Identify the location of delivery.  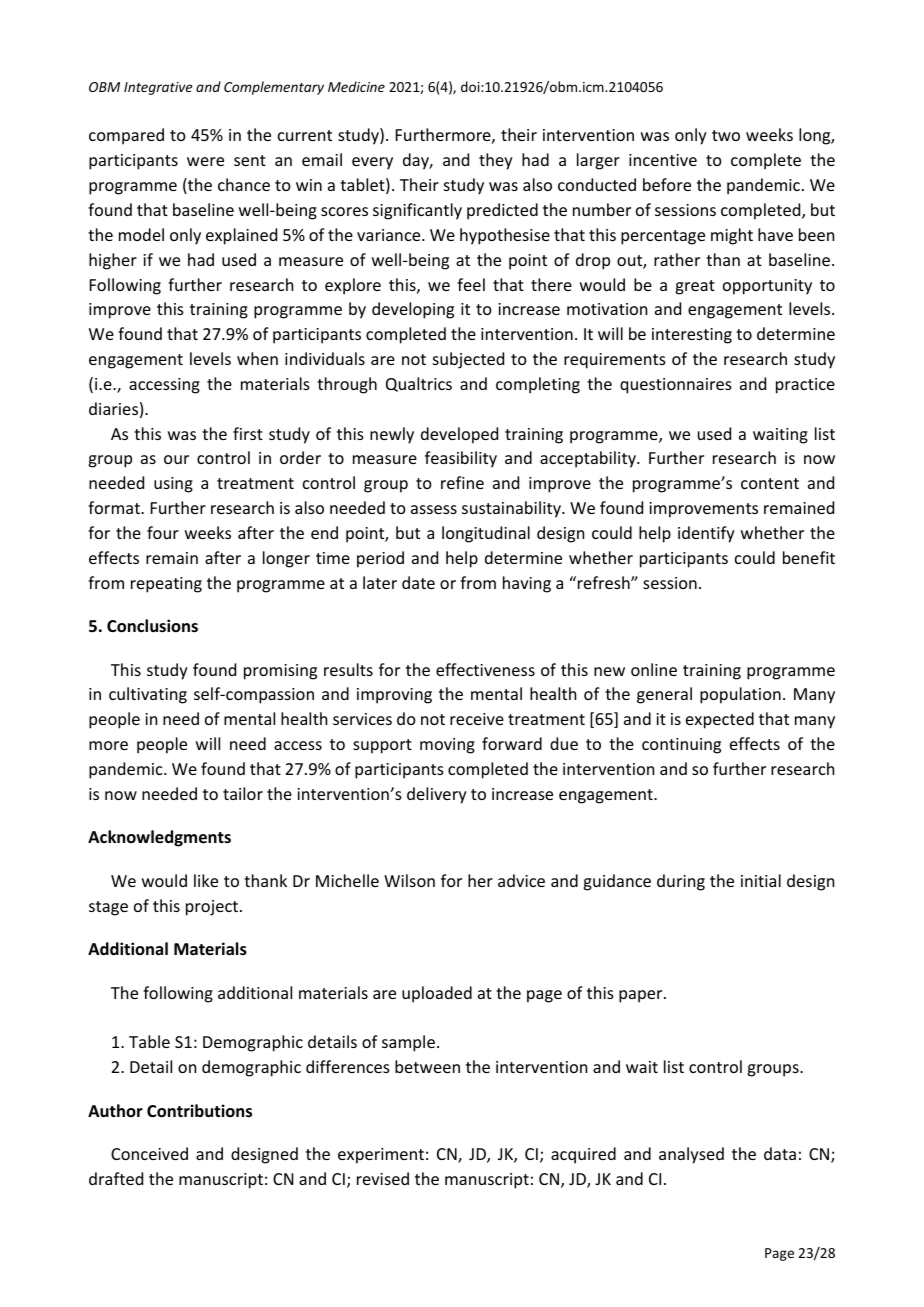
(437, 795).
